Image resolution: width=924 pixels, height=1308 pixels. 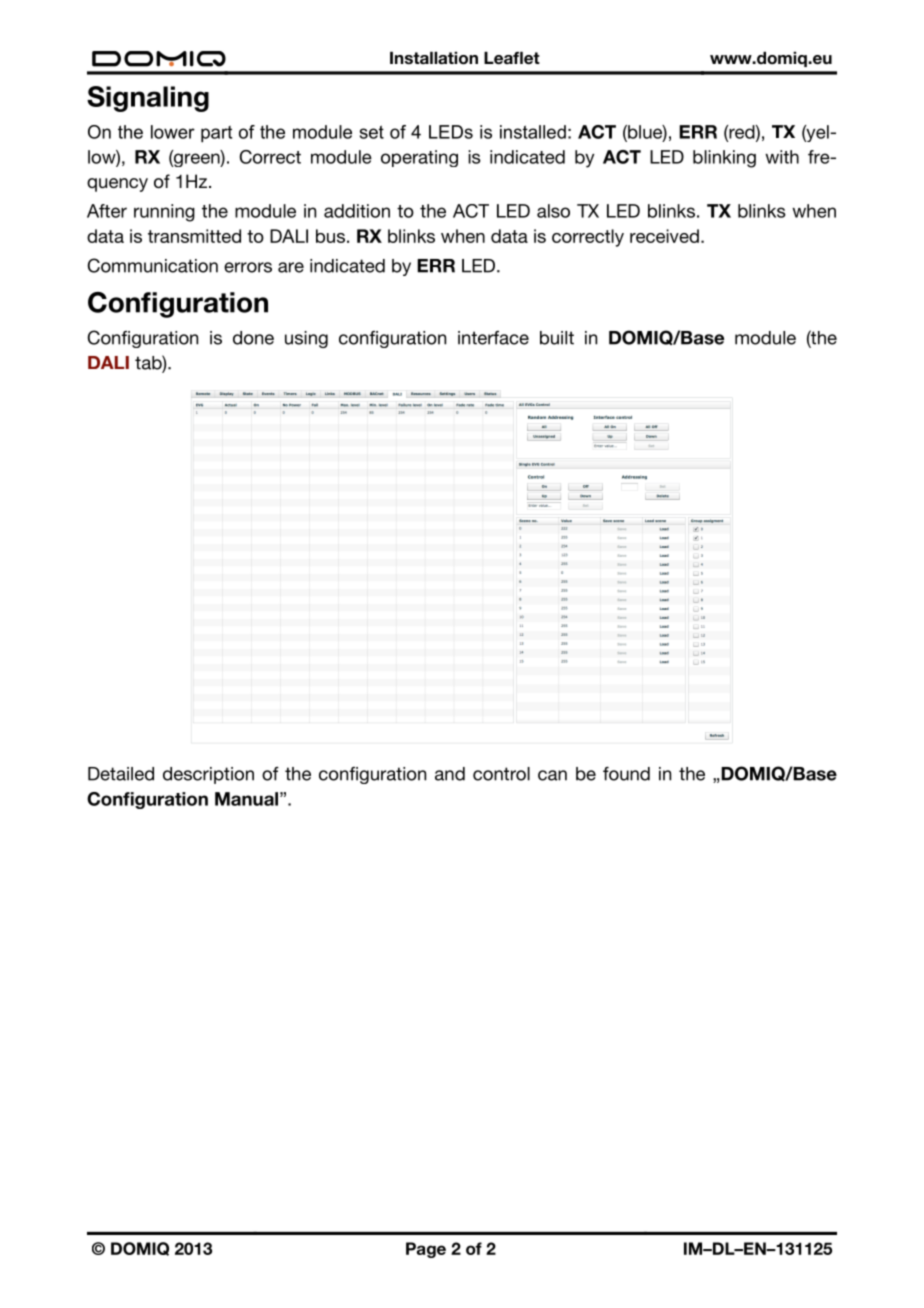 What do you see at coordinates (450, 774) in the image?
I see `and` at bounding box center [450, 774].
